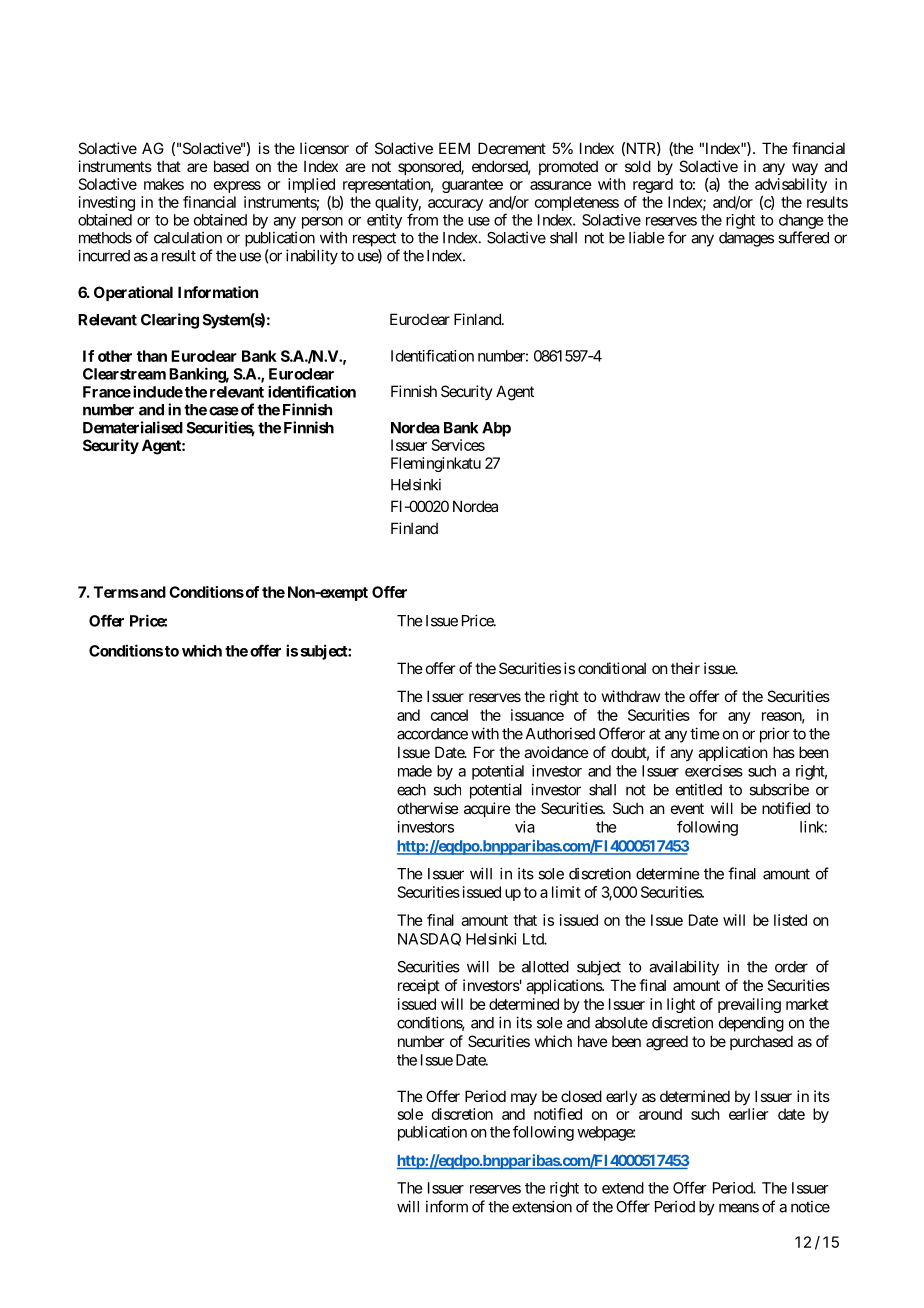 The width and height of the page is (924, 1308). What do you see at coordinates (432, 734) in the page?
I see `accordance` at bounding box center [432, 734].
